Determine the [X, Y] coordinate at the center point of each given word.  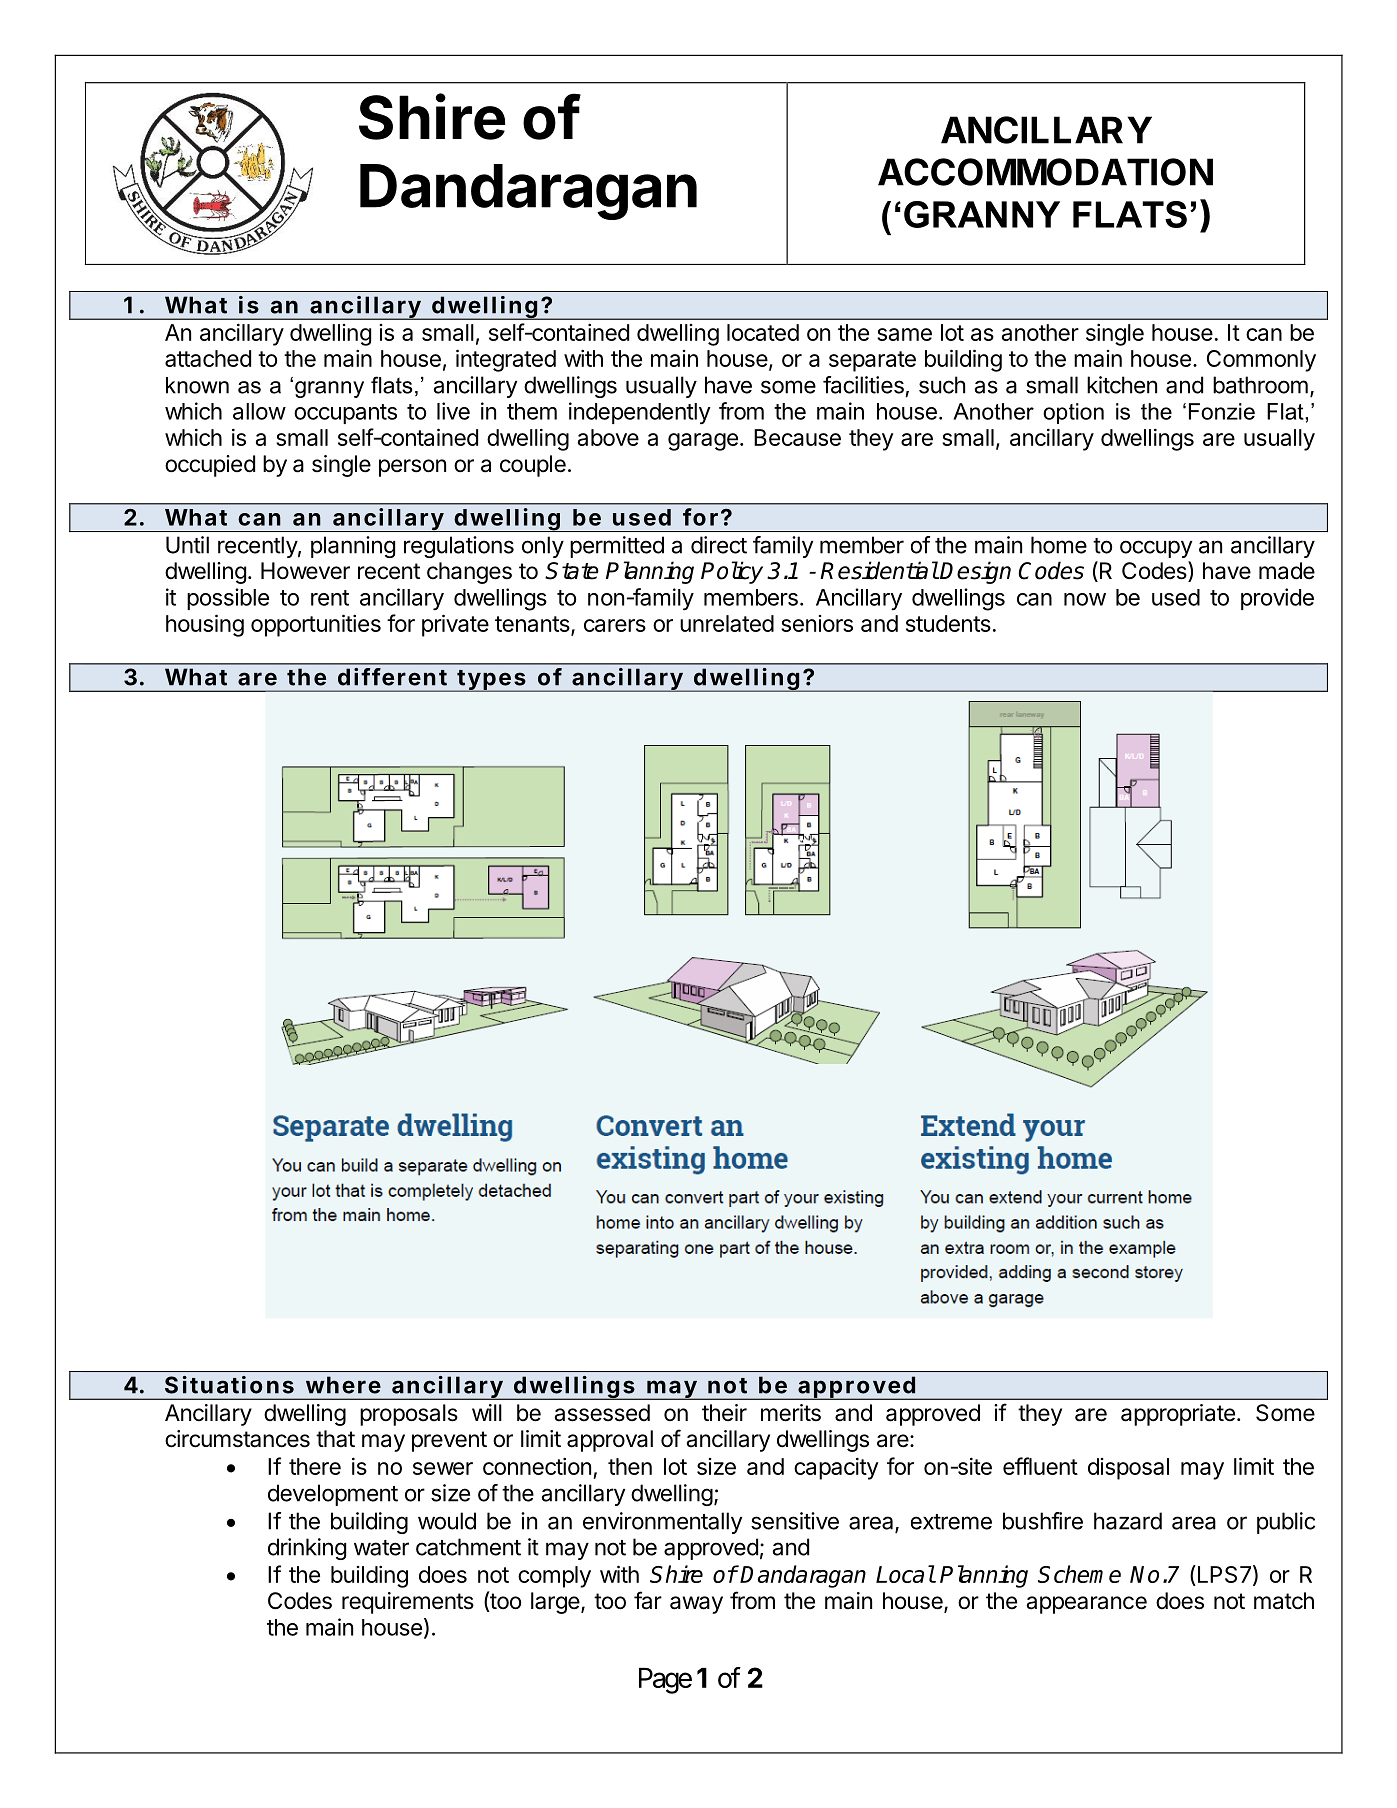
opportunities [316, 625]
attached [208, 358]
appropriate [1178, 1415]
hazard [1128, 1521]
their [724, 1413]
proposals [409, 1415]
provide [1277, 599]
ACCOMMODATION [1045, 172]
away [696, 1605]
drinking [307, 1549]
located [763, 332]
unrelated [727, 623]
